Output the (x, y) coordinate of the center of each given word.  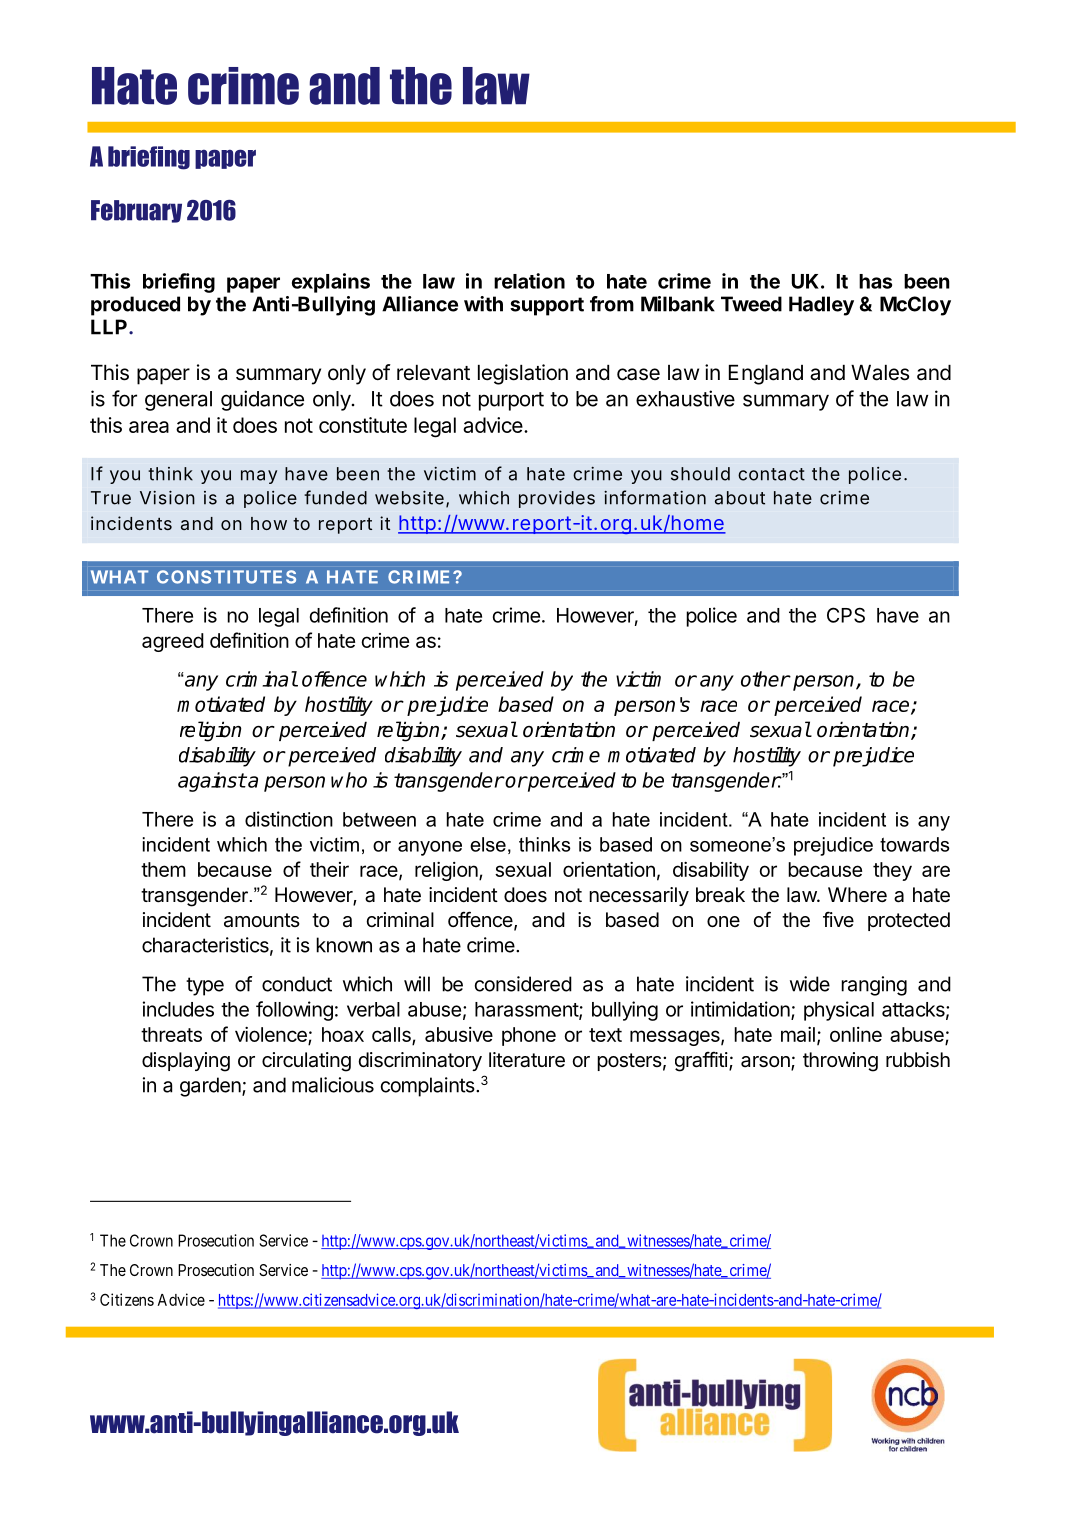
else (488, 844)
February (136, 211)
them (163, 869)
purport (511, 401)
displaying (186, 1062)
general (178, 401)
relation (529, 281)
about (740, 498)
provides (557, 499)
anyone (430, 848)
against (212, 782)
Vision (167, 498)
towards (915, 844)
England (766, 375)
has (875, 281)
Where (857, 895)
